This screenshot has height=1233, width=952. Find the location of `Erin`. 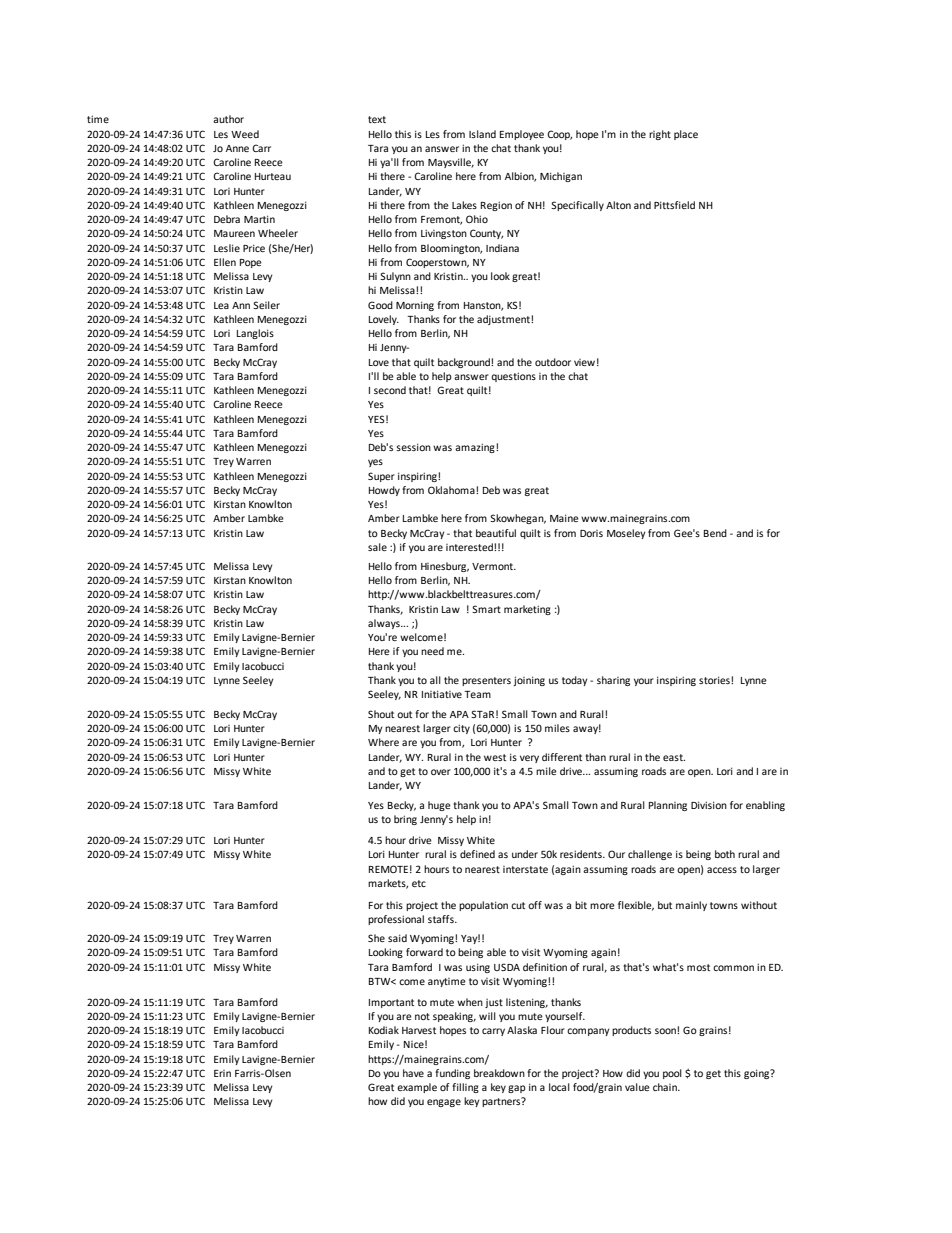

Erin is located at coordinates (222, 1073).
